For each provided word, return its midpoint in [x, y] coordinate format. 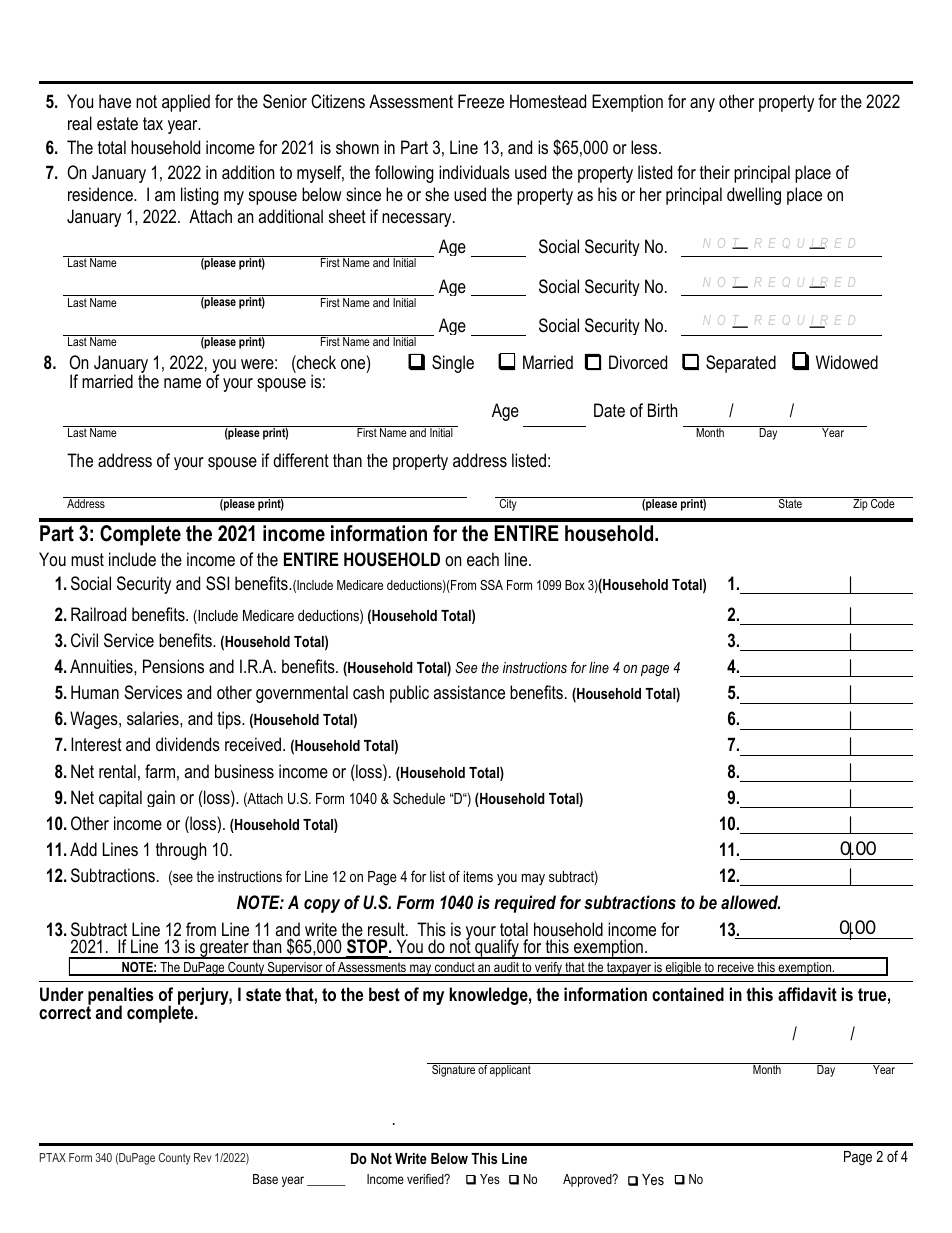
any [702, 105]
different [301, 460]
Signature [453, 1070]
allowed [750, 902]
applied [186, 103]
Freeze [481, 101]
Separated [741, 364]
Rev [202, 1157]
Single [453, 364]
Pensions [173, 666]
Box [575, 585]
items [478, 876]
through [181, 851]
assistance [469, 692]
